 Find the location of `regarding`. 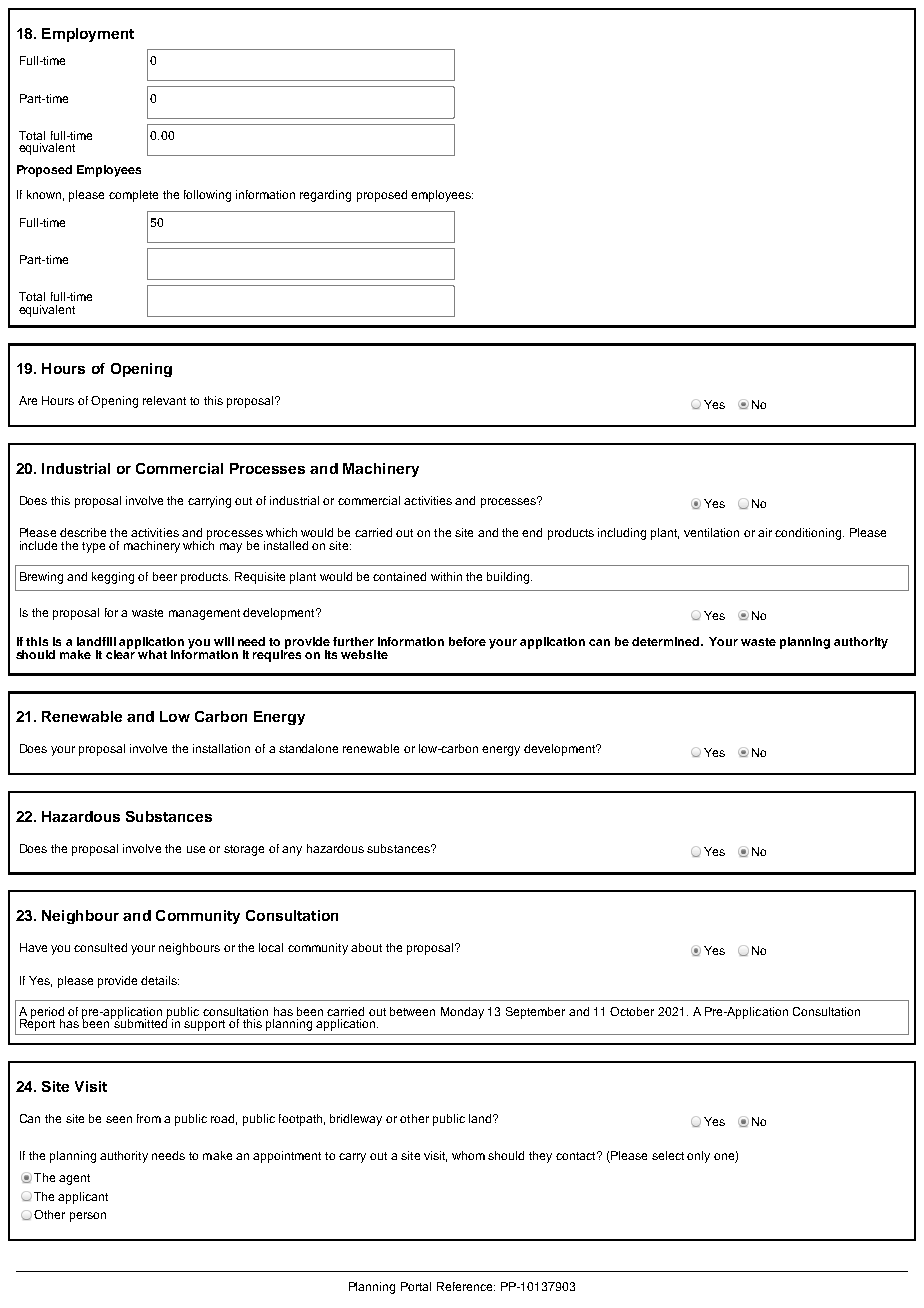

regarding is located at coordinates (325, 196).
